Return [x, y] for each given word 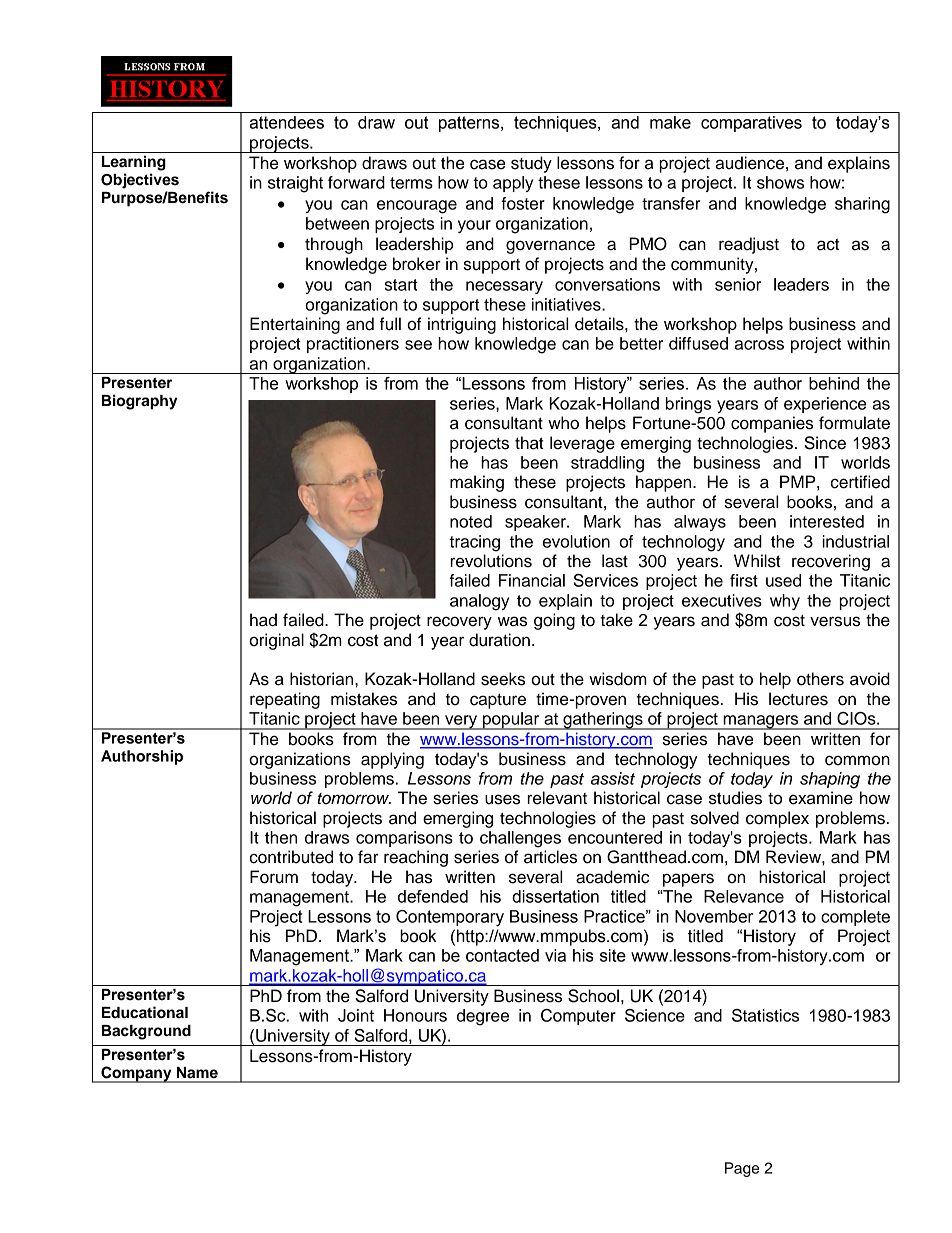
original [276, 641]
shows [780, 182]
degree [483, 1017]
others [820, 679]
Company [136, 1074]
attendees [286, 122]
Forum [274, 877]
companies [772, 424]
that [529, 443]
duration [499, 640]
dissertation [555, 896]
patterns [470, 124]
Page [742, 1169]
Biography [139, 402]
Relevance [744, 896]
